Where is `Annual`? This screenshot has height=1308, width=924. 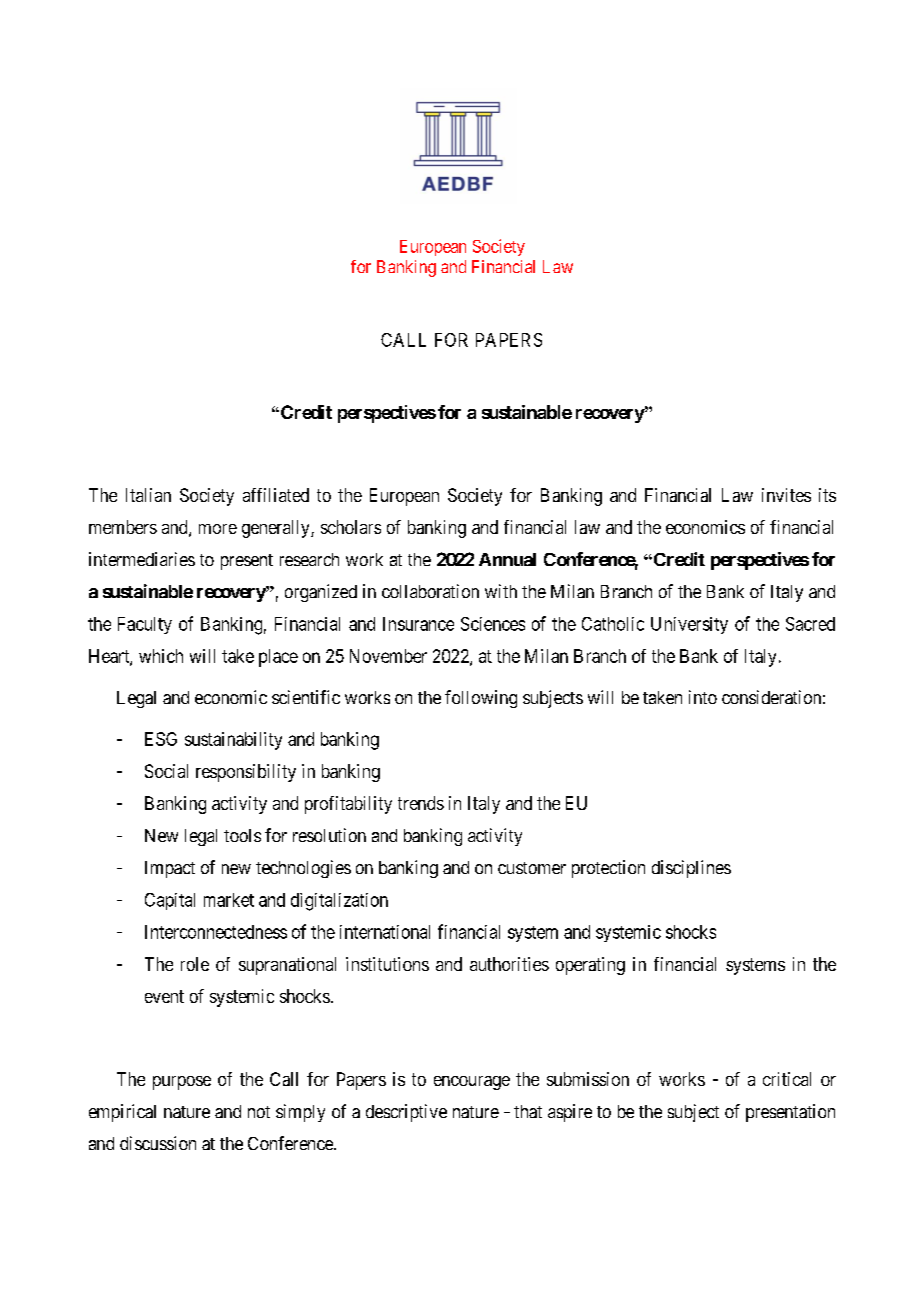 Annual is located at coordinates (507, 559).
